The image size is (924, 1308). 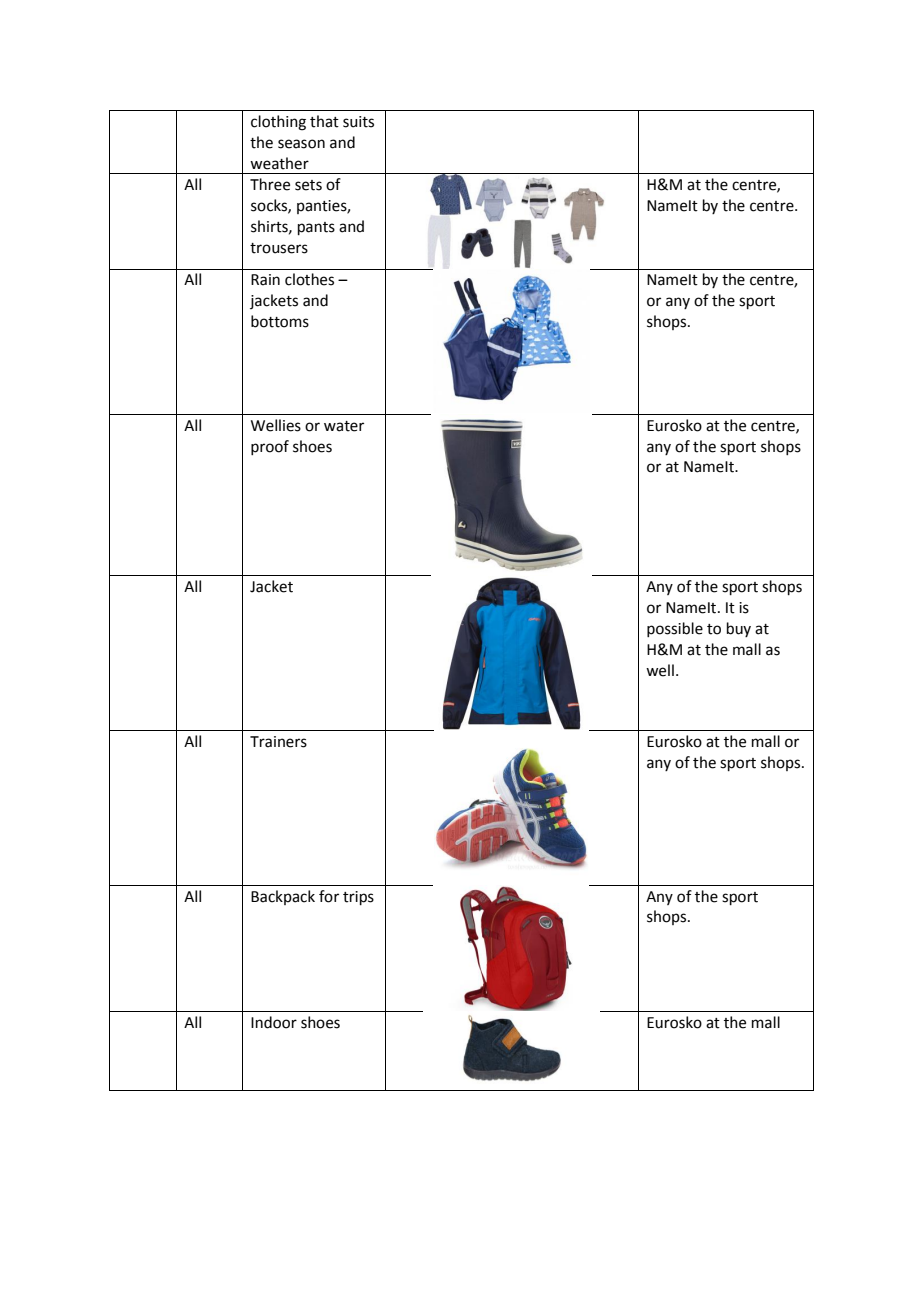 What do you see at coordinates (316, 228) in the screenshot?
I see `pants` at bounding box center [316, 228].
